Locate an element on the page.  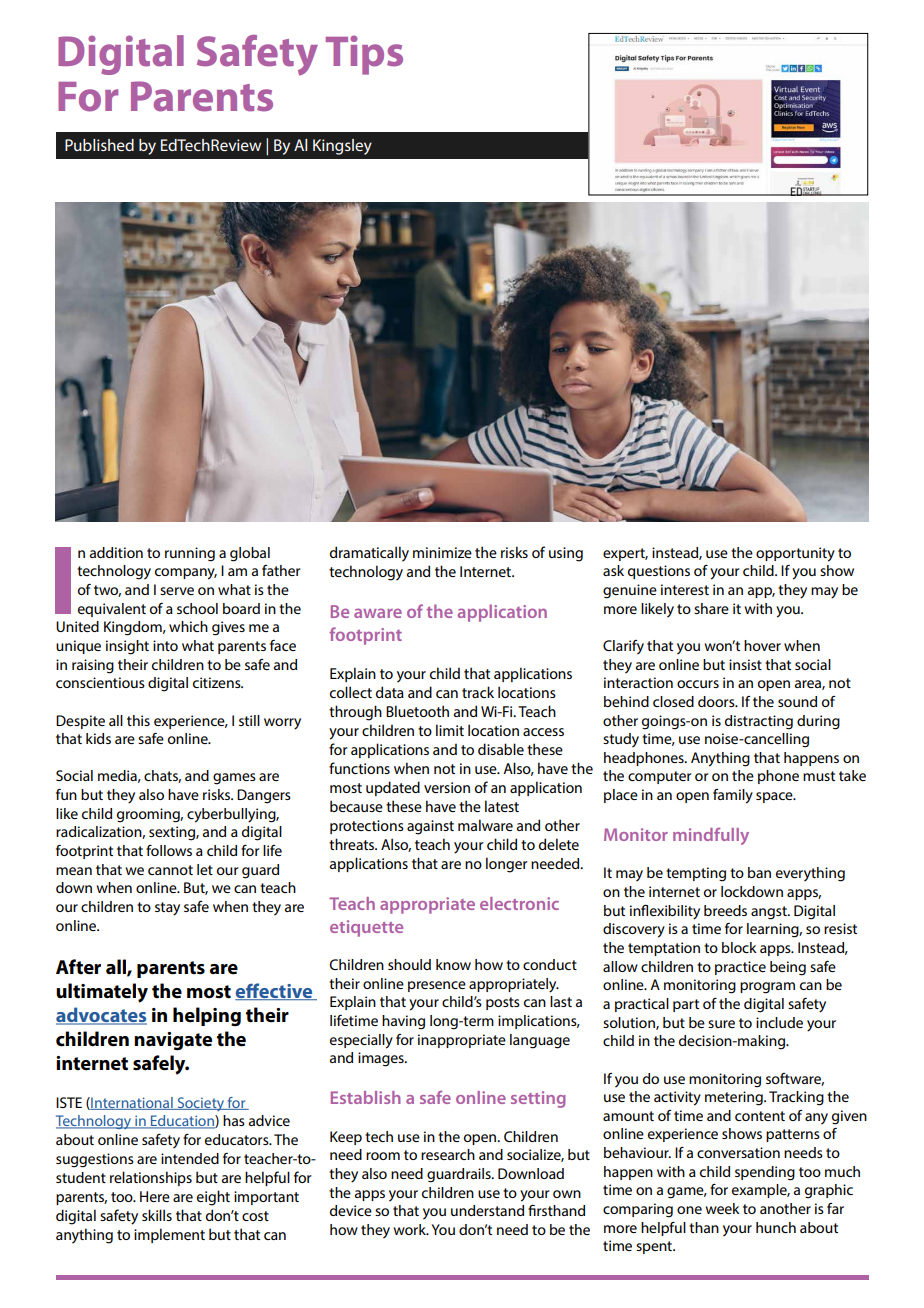
skills is located at coordinates (157, 1215).
